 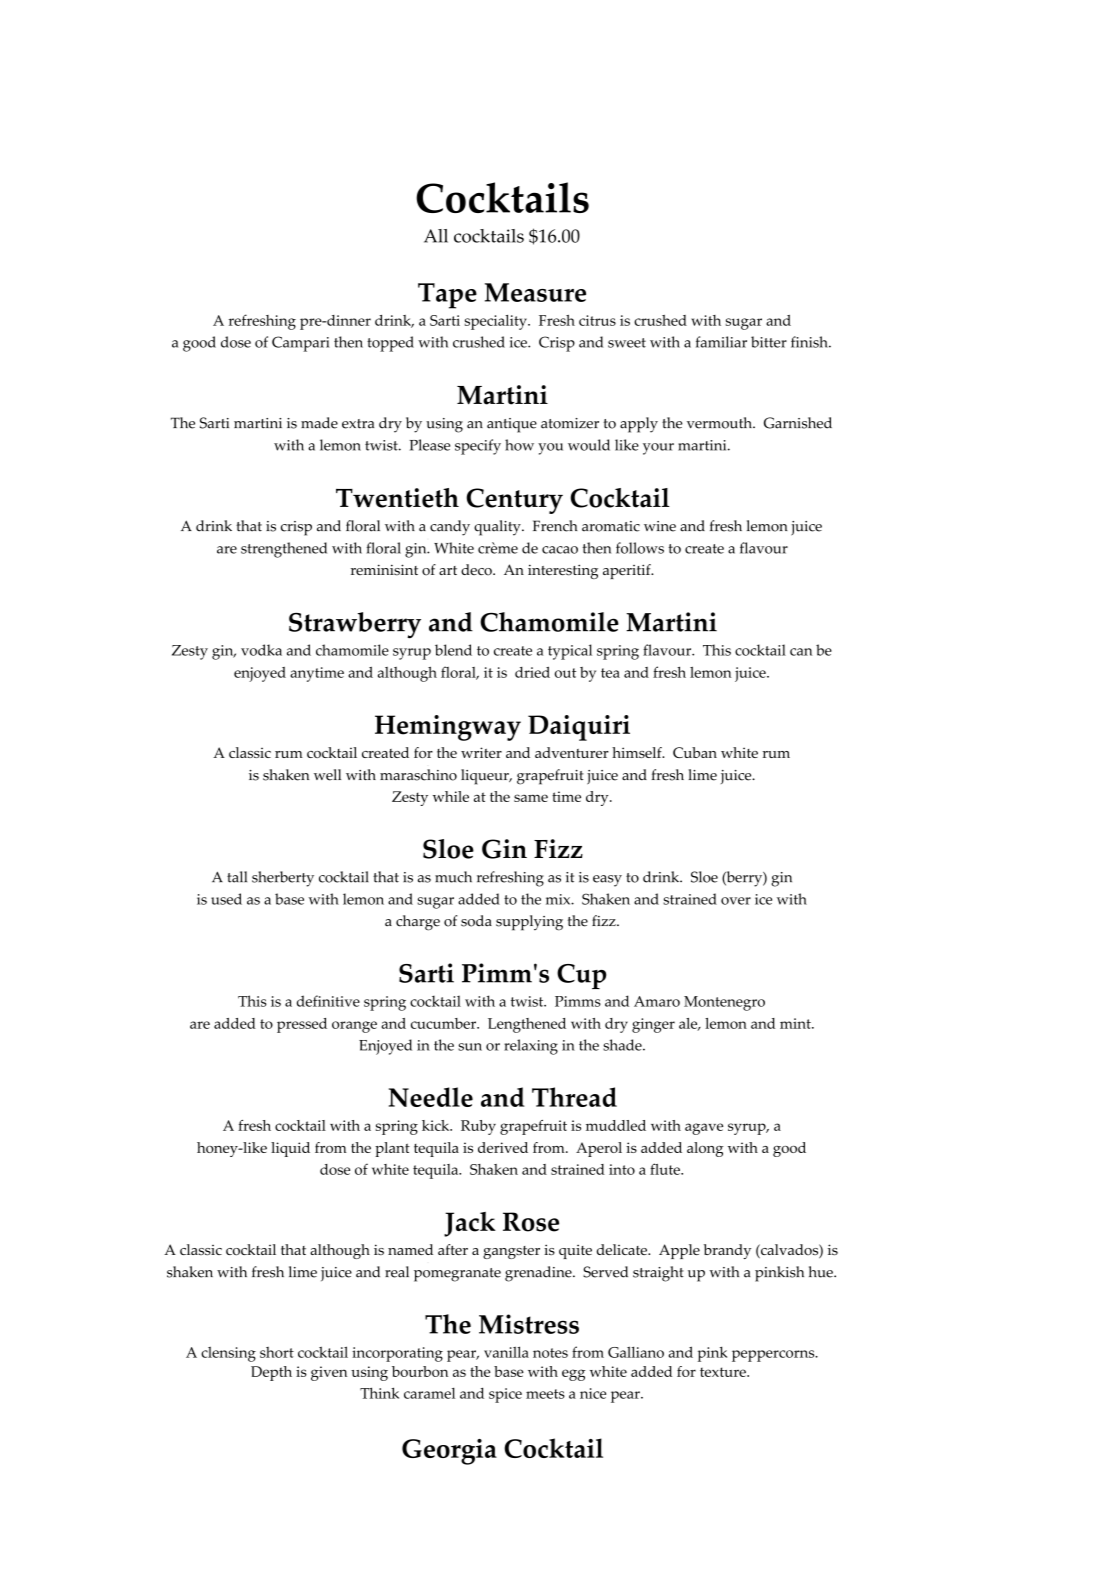 I want to click on spice, so click(x=505, y=1395).
